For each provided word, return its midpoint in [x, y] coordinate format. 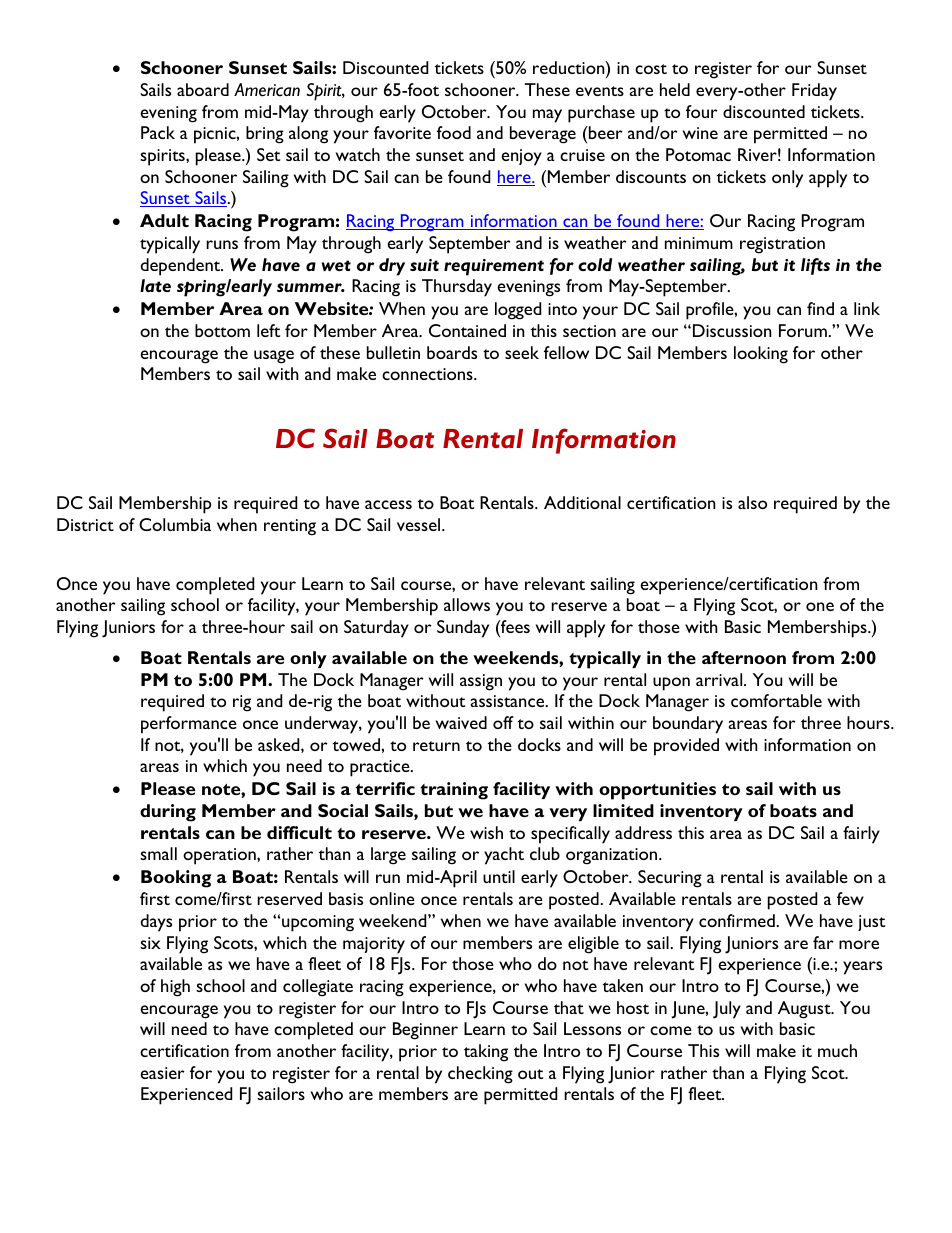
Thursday [457, 288]
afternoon [744, 657]
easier [162, 1073]
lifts [815, 266]
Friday [814, 92]
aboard [203, 89]
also [752, 502]
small [158, 853]
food [454, 132]
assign [481, 682]
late [155, 285]
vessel [420, 524]
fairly [861, 835]
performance [189, 725]
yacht [504, 856]
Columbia [175, 524]
